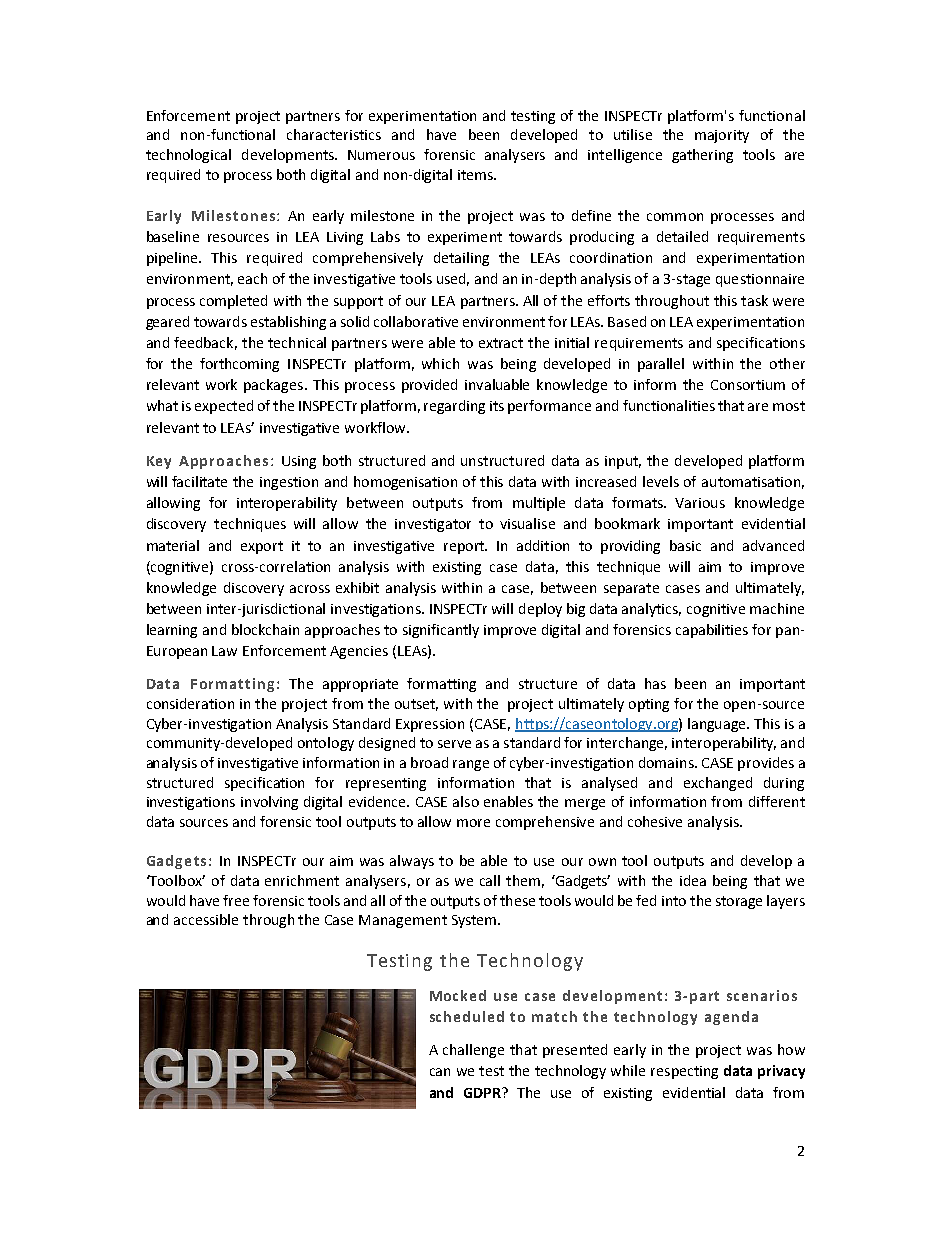 This document has height=1233, width=952. I want to click on significantly, so click(441, 631).
